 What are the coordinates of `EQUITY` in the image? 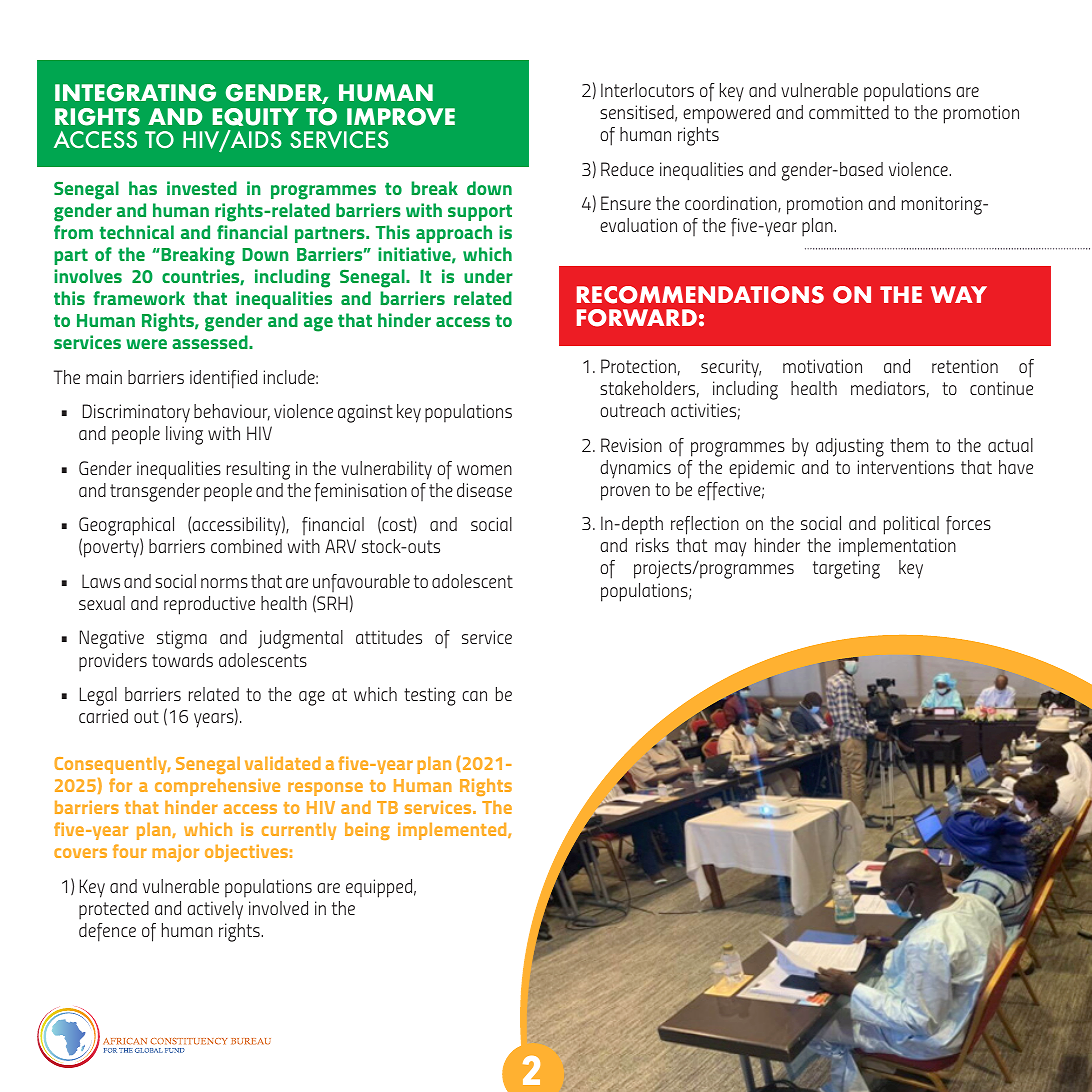 It's located at (256, 117).
